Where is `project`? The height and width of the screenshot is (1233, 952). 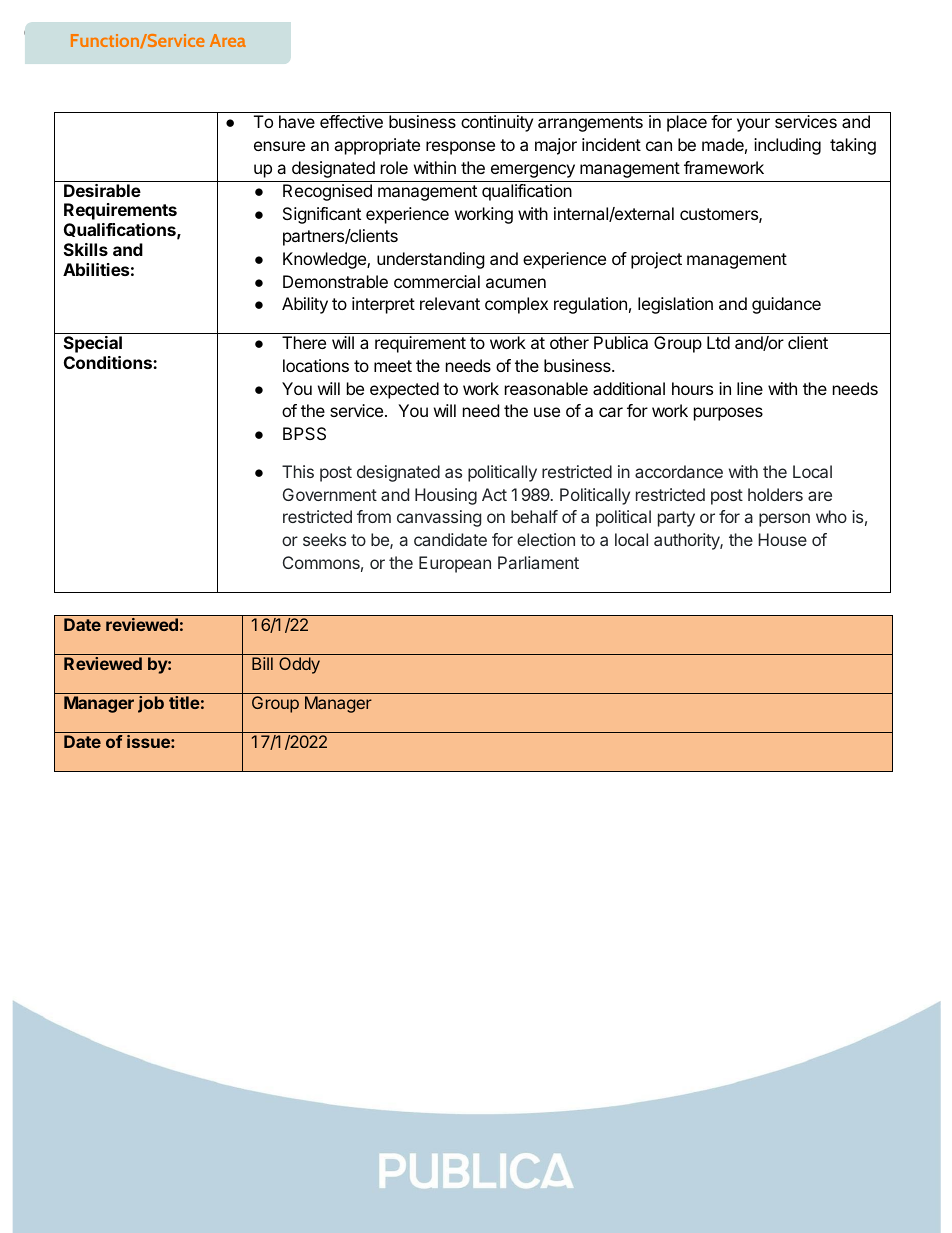
project is located at coordinates (656, 260).
